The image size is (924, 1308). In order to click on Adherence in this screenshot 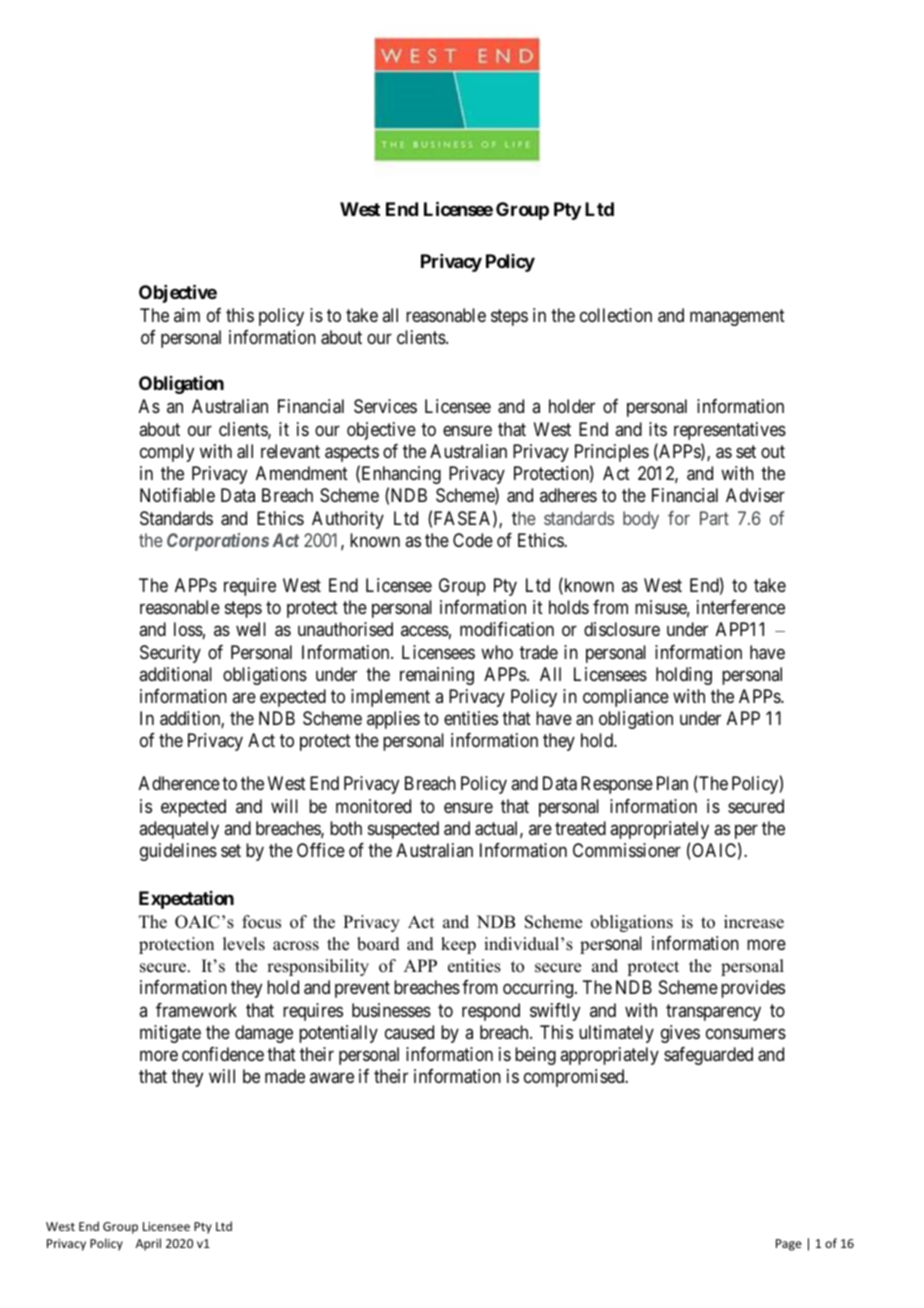, I will do `click(179, 783)`.
